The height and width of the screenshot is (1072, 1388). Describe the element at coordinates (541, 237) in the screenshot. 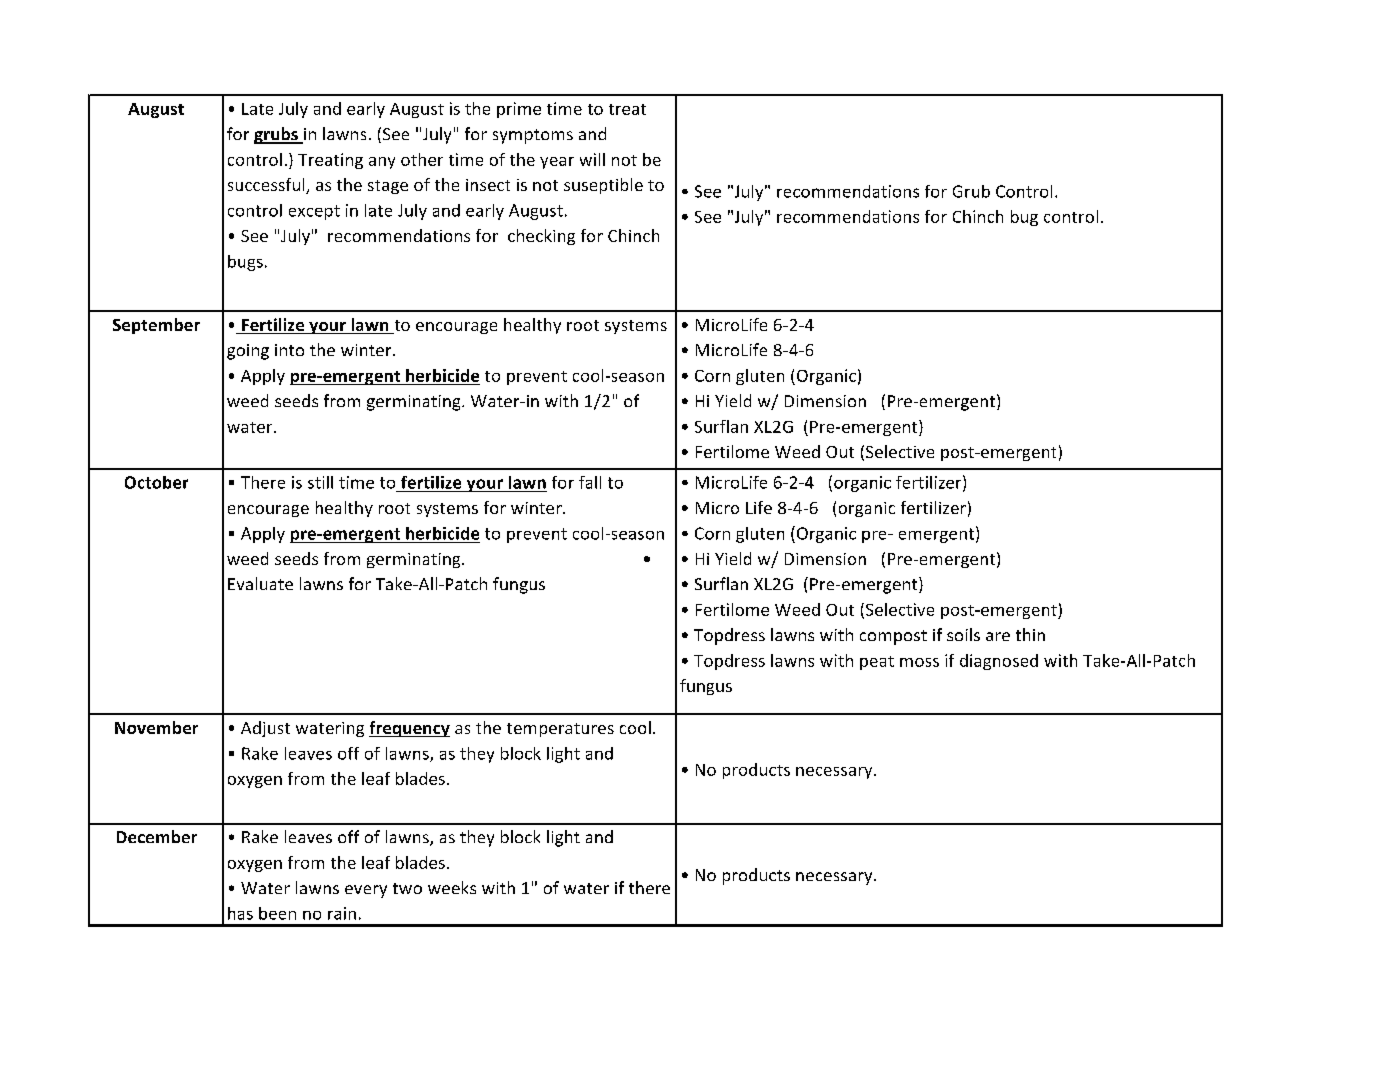

I see `checking` at that location.
